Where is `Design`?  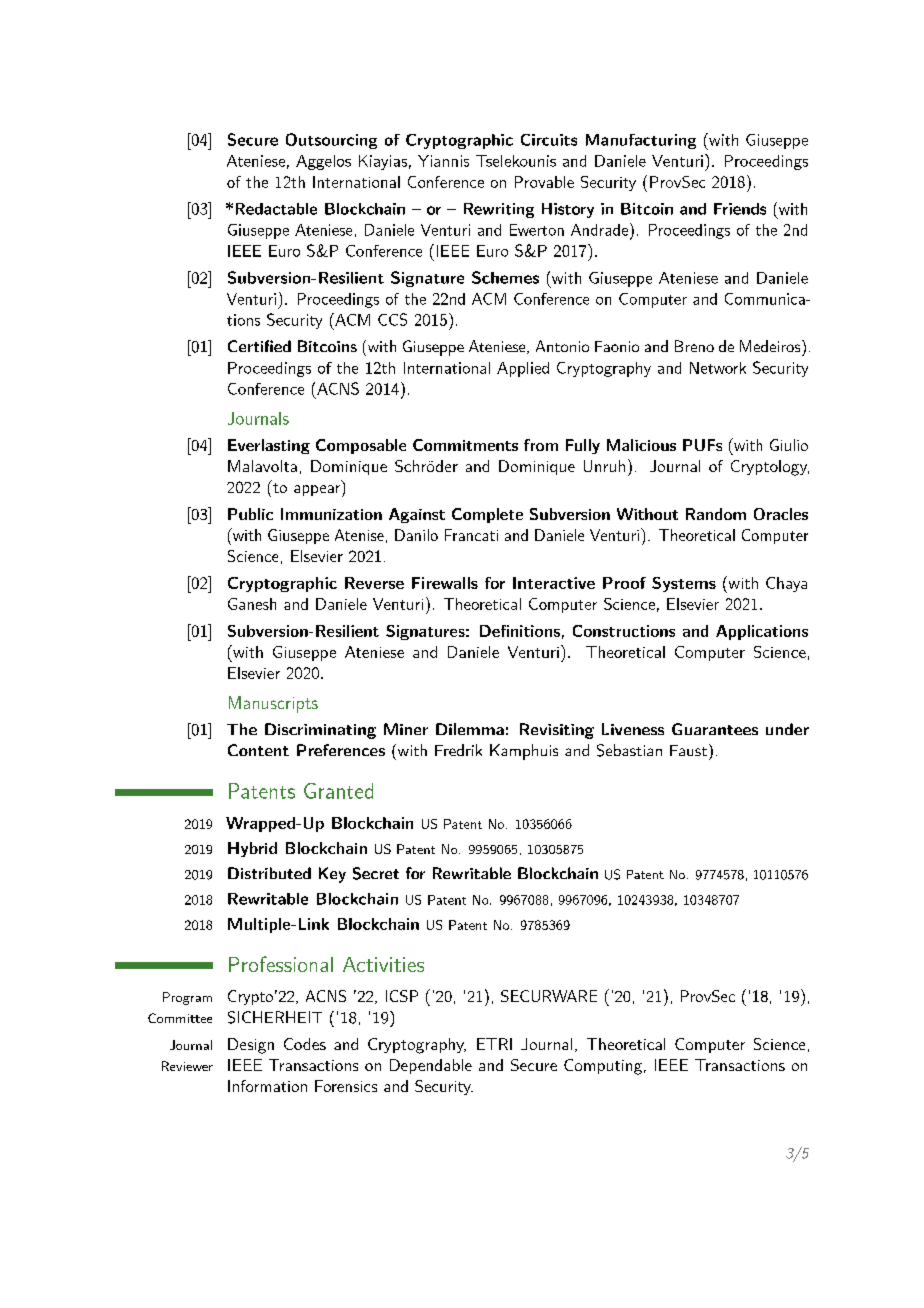 Design is located at coordinates (251, 1046).
